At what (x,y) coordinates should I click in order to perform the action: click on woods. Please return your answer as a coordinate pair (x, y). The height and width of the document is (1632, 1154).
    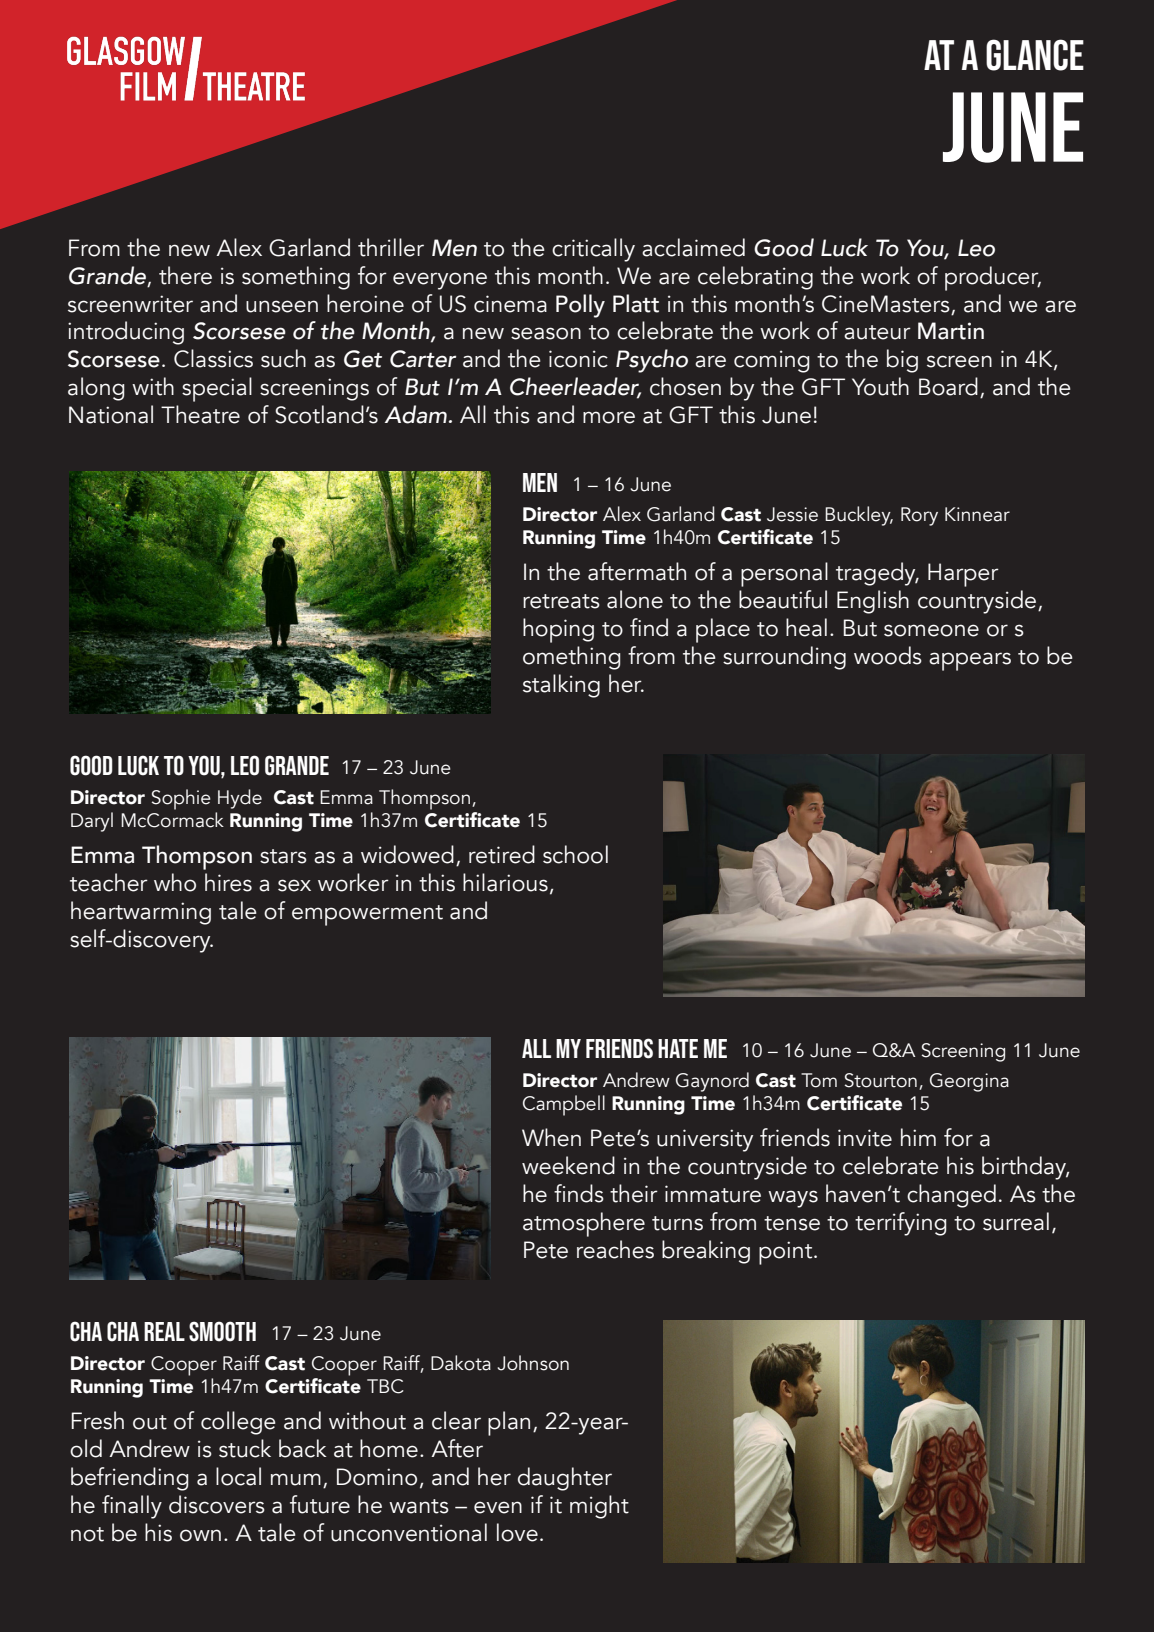
    Looking at the image, I should click on (888, 655).
